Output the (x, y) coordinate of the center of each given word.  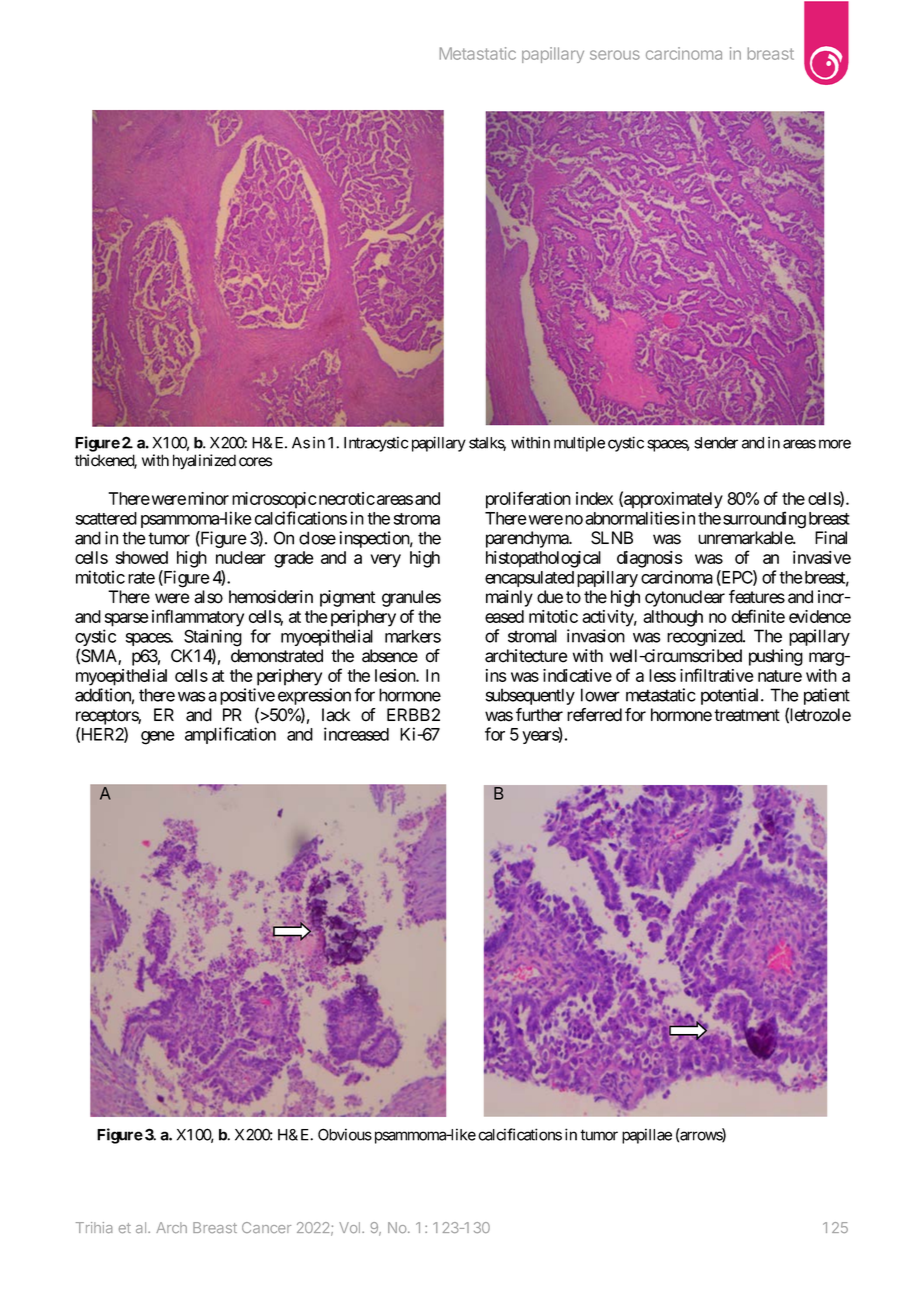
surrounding (764, 520)
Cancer (266, 1228)
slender (716, 443)
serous (615, 55)
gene (158, 738)
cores (255, 462)
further (539, 715)
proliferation (528, 500)
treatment (747, 715)
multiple (579, 444)
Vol (349, 1228)
